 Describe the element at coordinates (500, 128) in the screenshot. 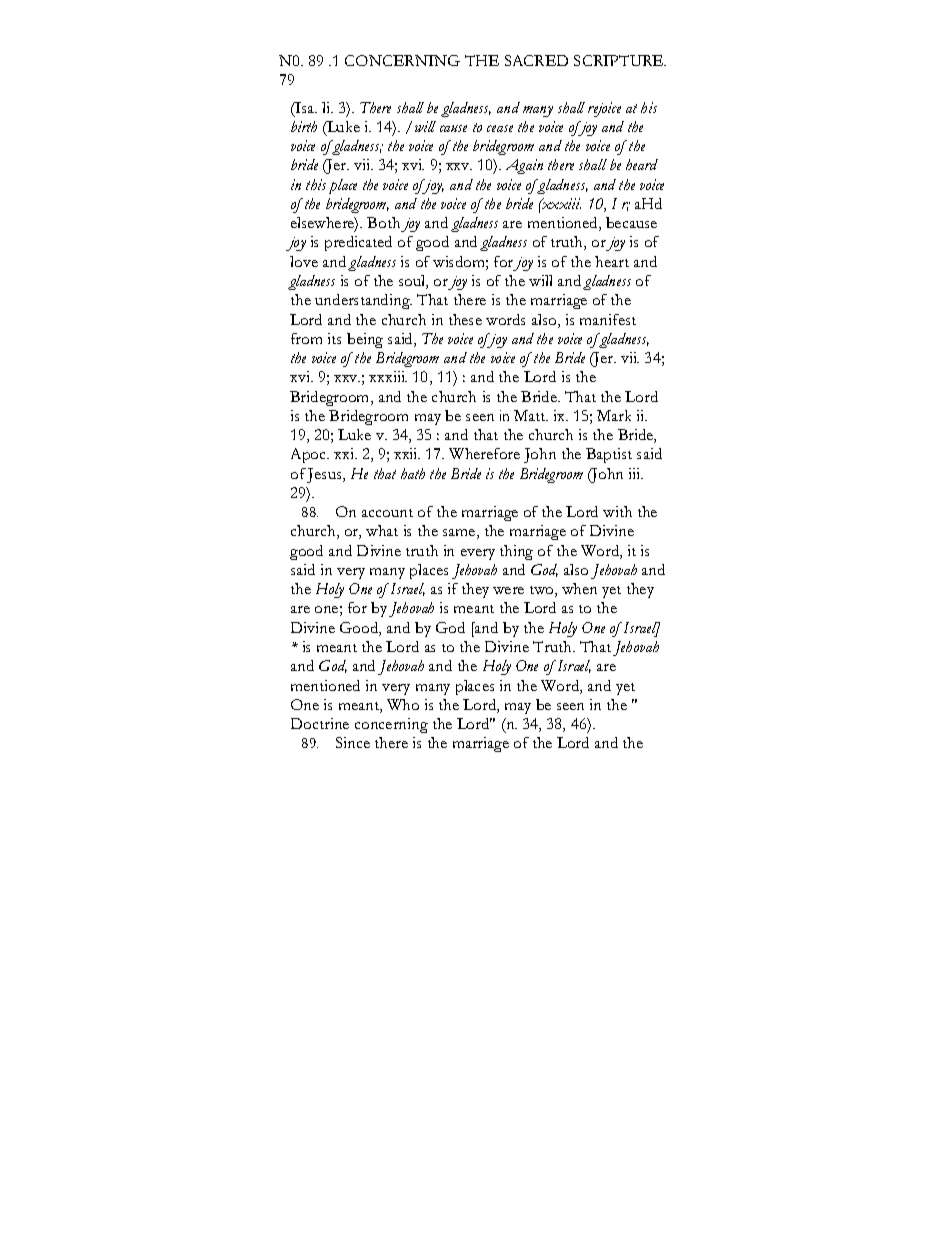

I see `cease` at that location.
